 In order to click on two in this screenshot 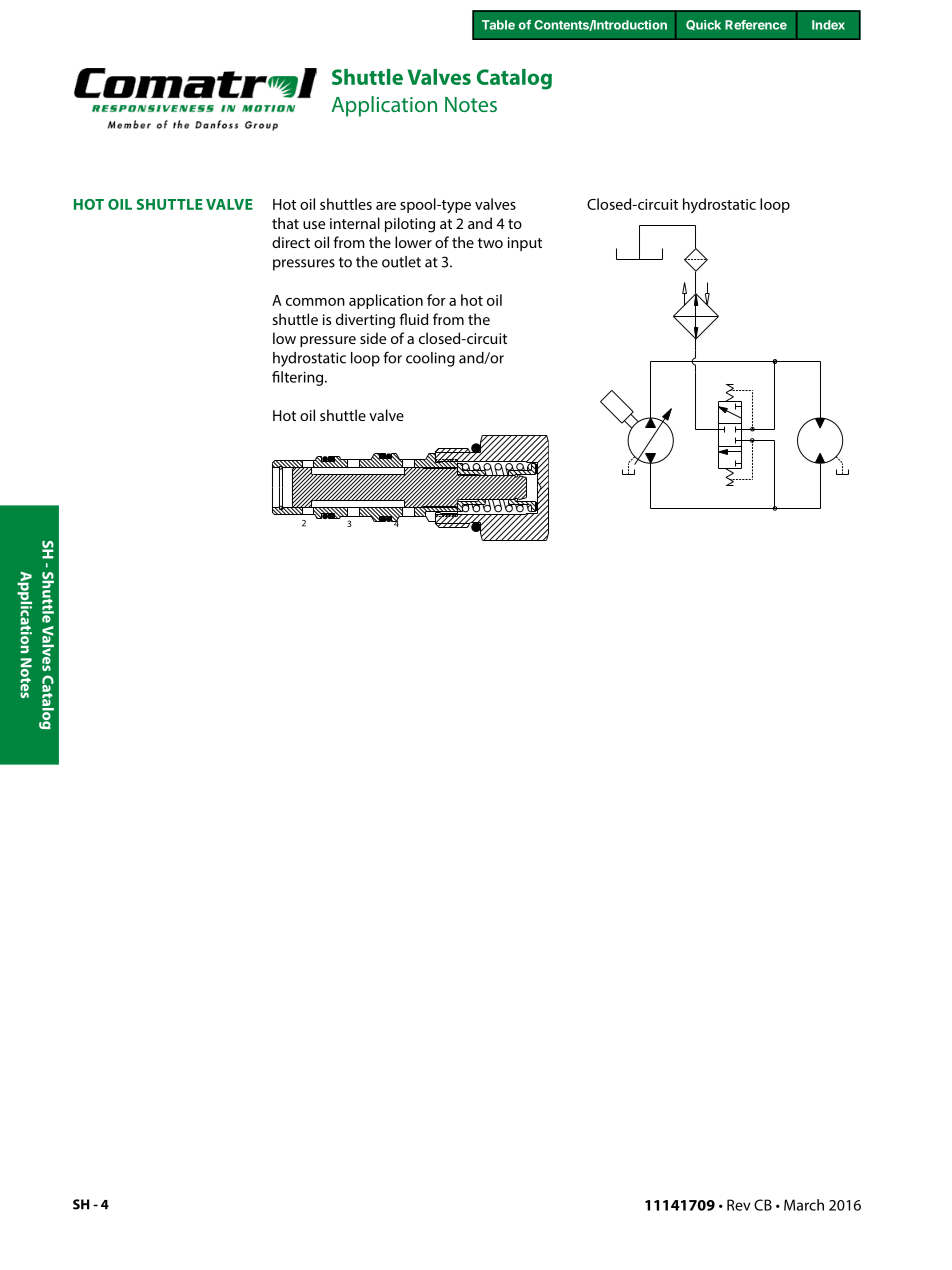, I will do `click(490, 243)`.
